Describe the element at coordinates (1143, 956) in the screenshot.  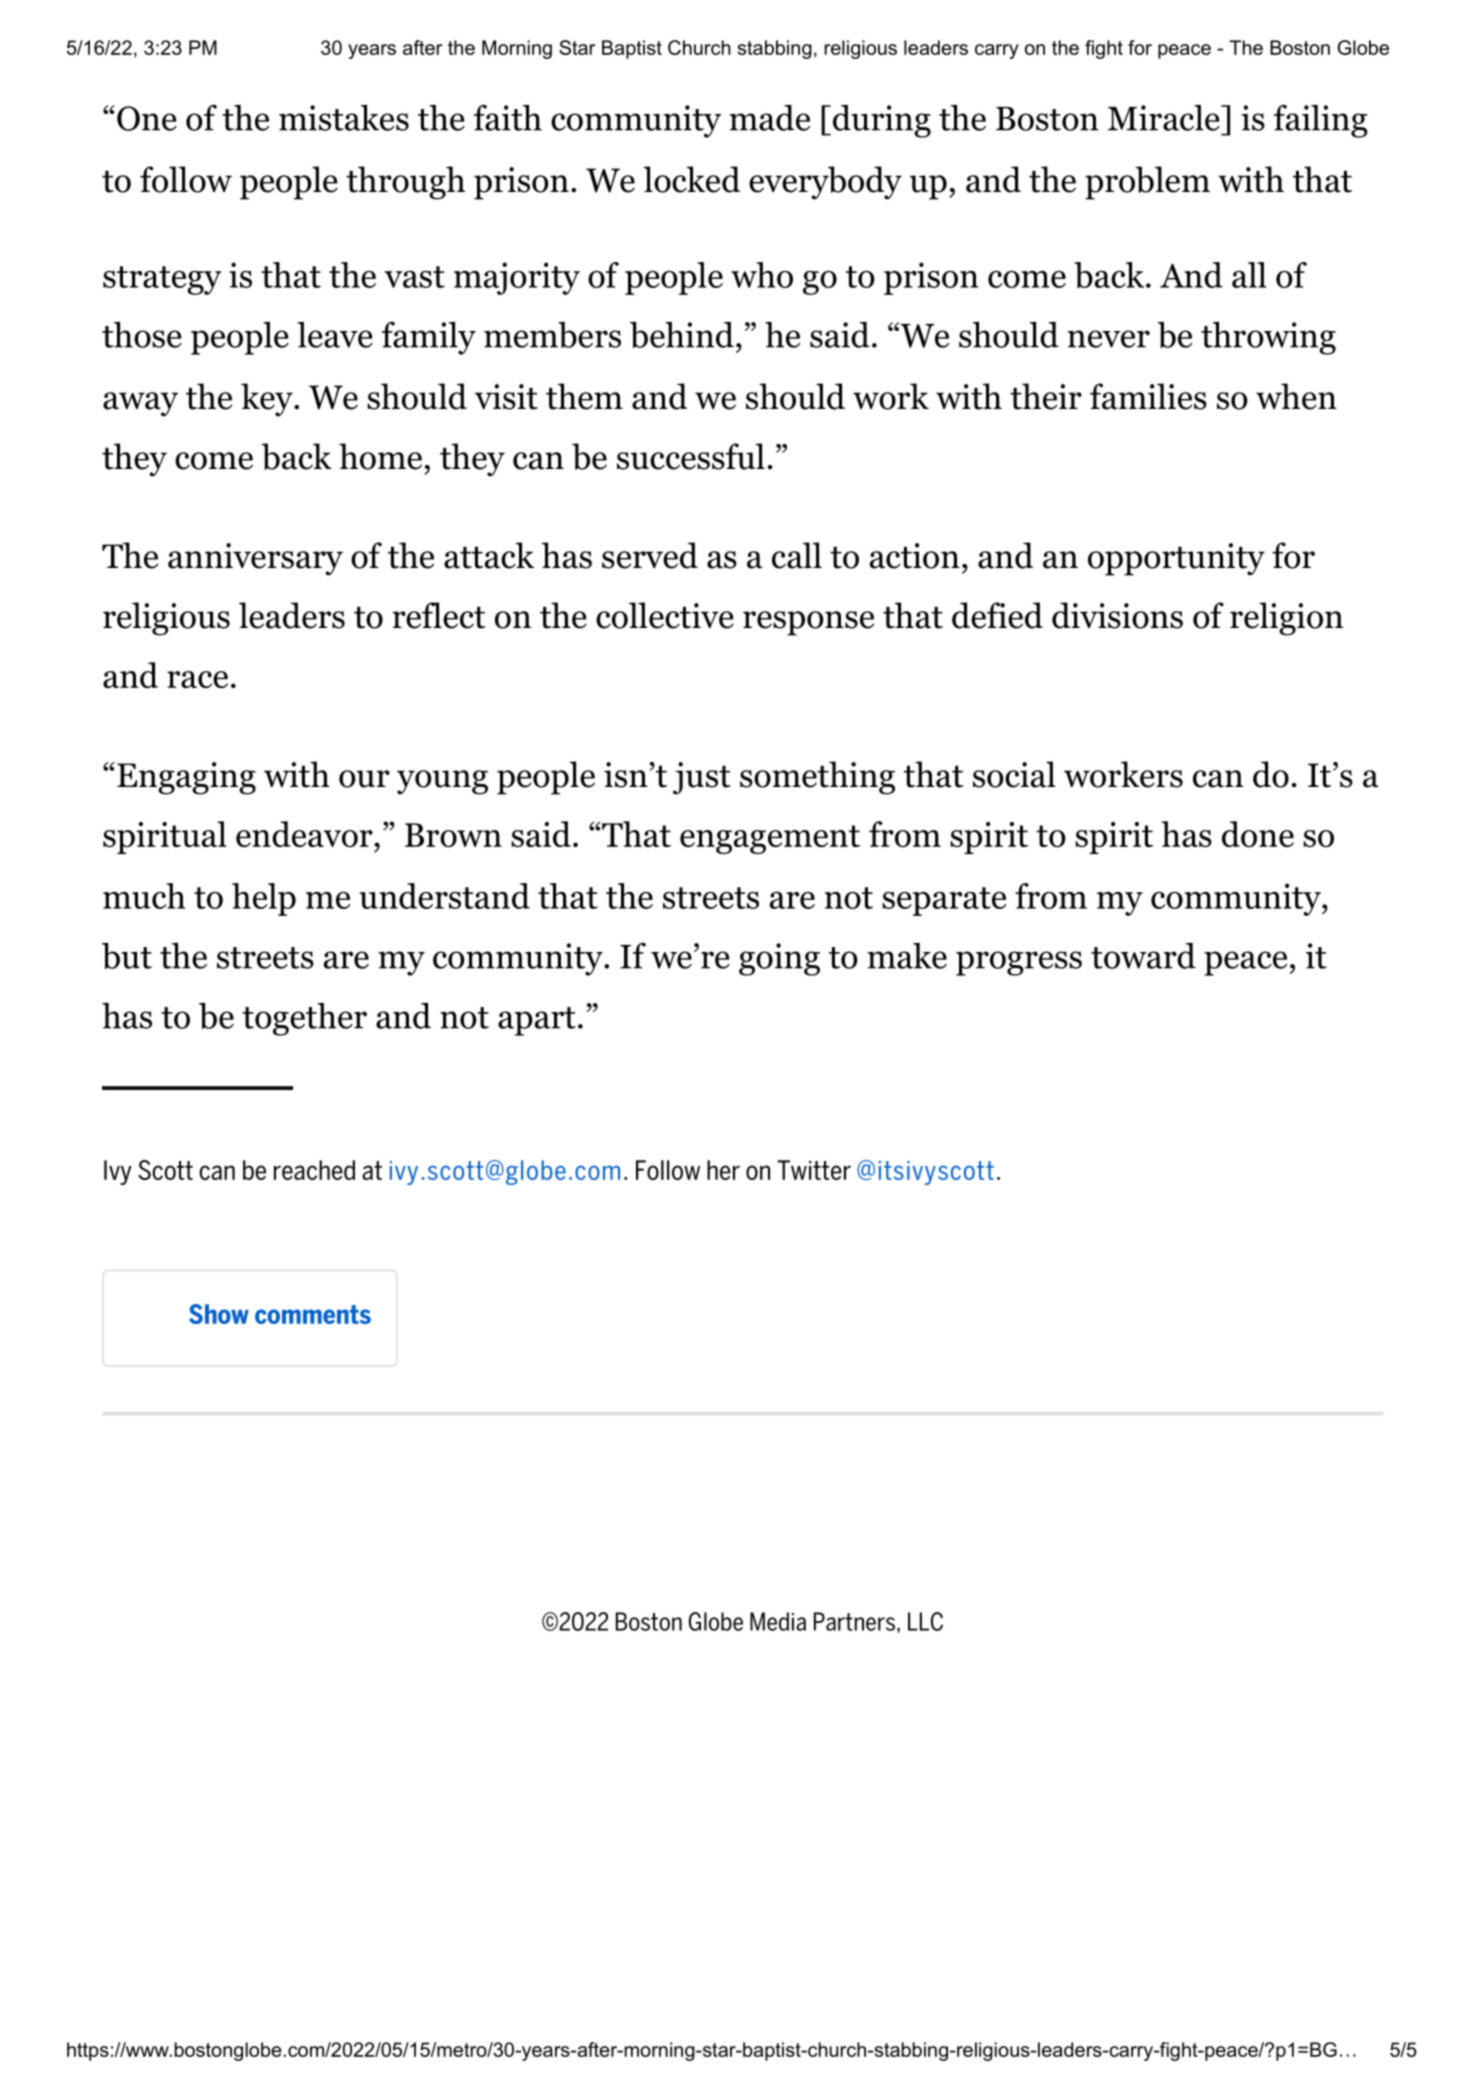
I see `toward` at that location.
